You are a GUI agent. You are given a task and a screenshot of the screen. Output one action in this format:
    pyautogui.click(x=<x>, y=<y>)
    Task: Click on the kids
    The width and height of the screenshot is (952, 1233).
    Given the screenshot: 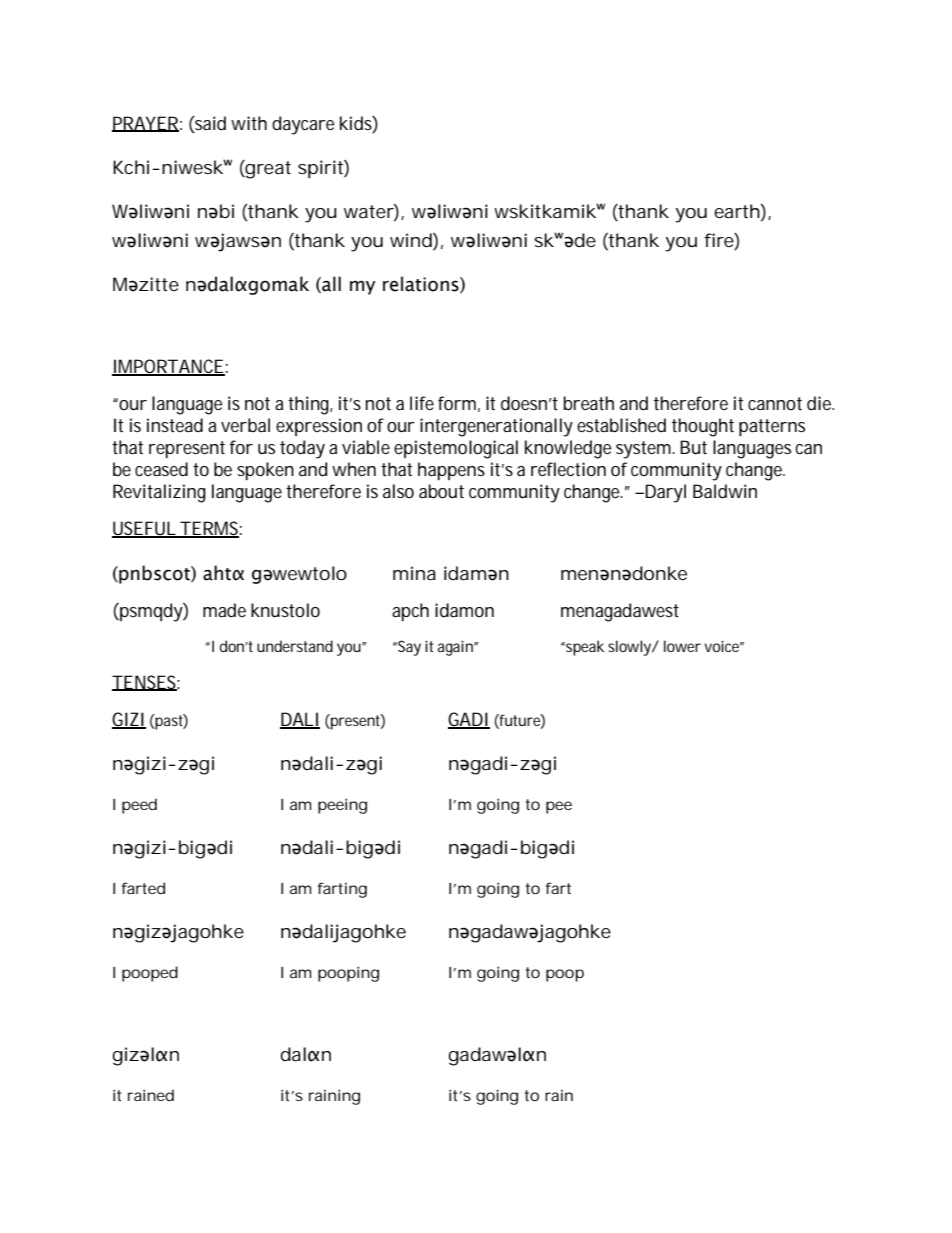 What is the action you would take?
    pyautogui.click(x=356, y=123)
